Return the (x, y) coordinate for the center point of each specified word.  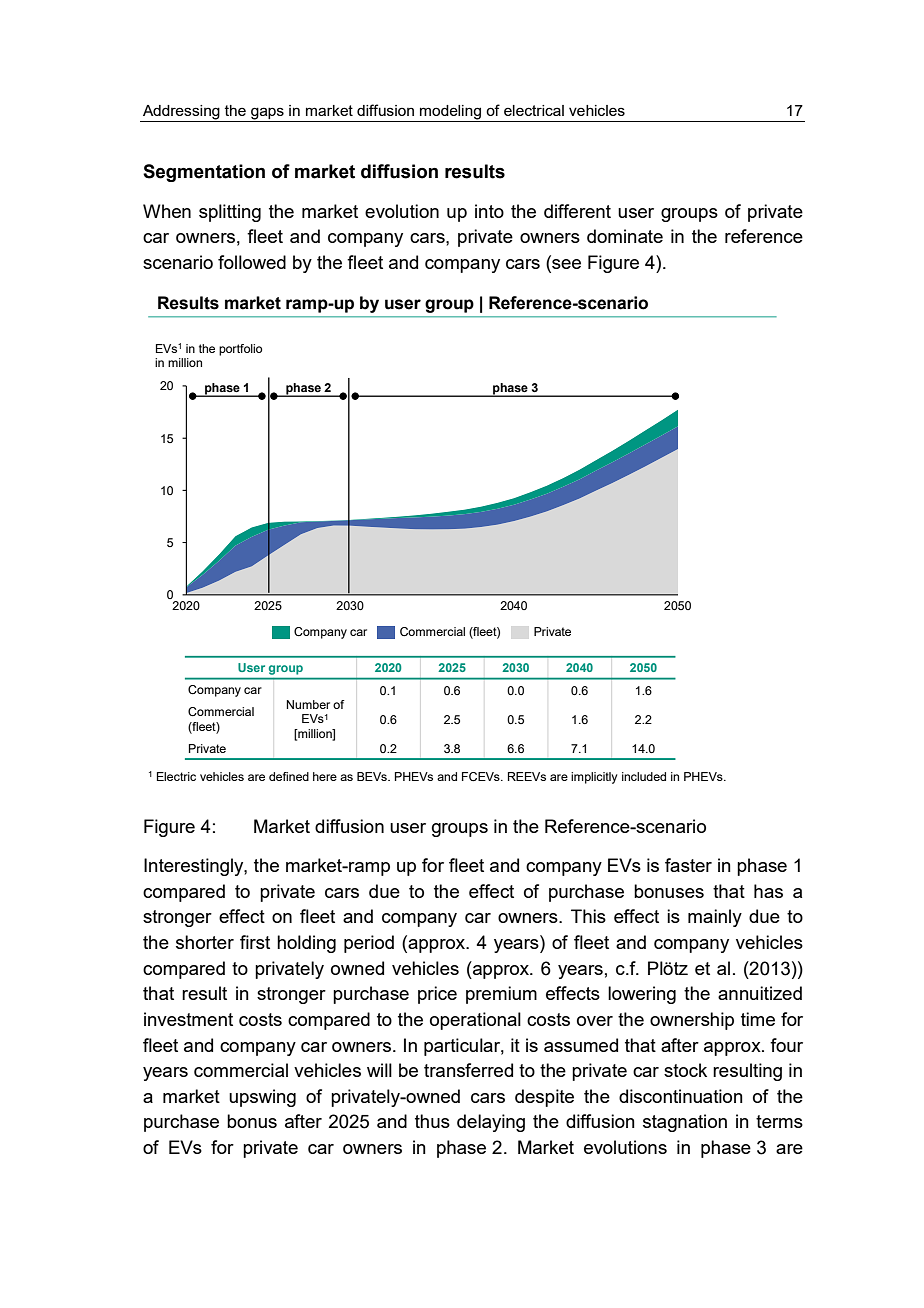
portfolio (240, 350)
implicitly (594, 778)
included (644, 776)
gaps (267, 113)
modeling (450, 112)
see (565, 264)
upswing (262, 1098)
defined (289, 776)
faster (688, 865)
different (577, 211)
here (325, 776)
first (255, 942)
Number (308, 704)
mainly (715, 918)
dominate (625, 236)
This (588, 916)
